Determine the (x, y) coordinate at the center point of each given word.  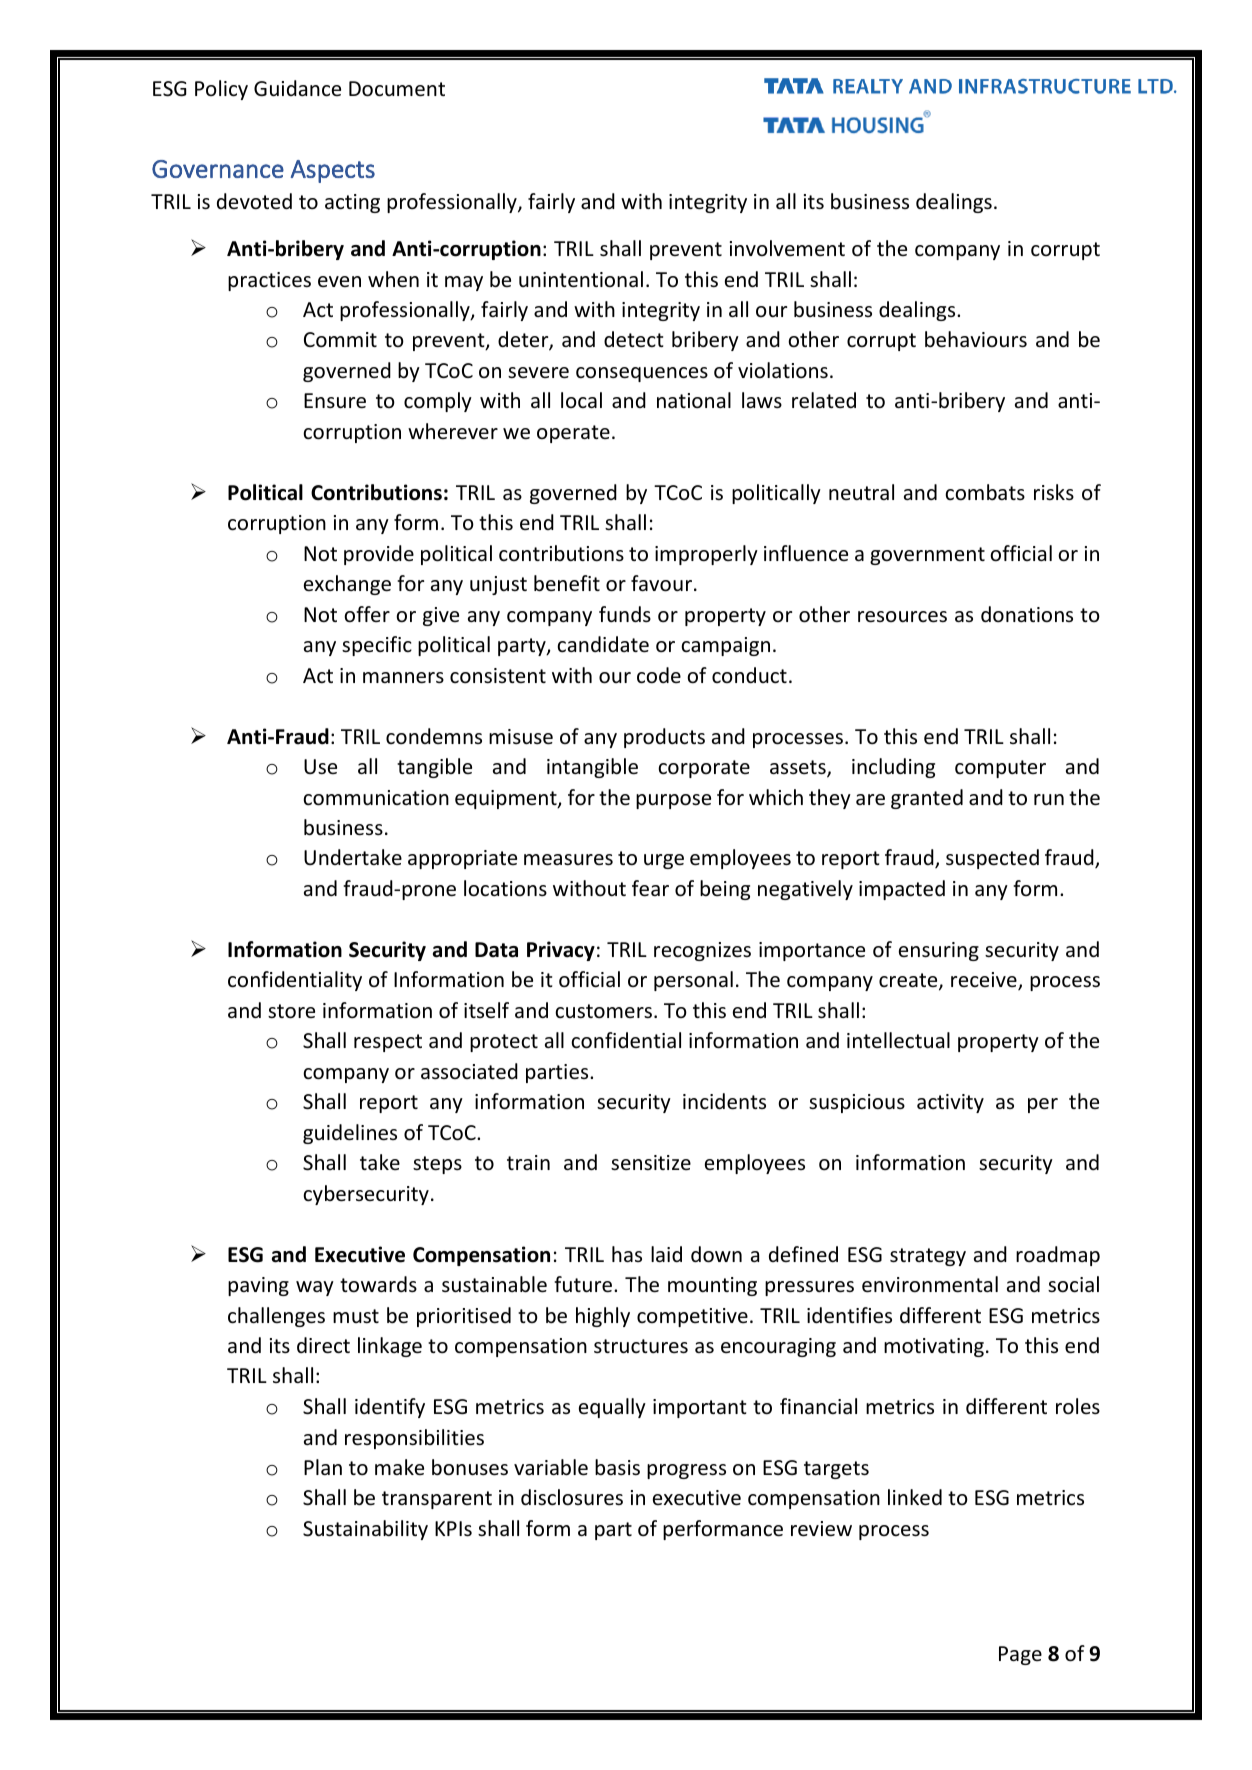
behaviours (976, 339)
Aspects (333, 171)
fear (650, 888)
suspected (992, 859)
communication (376, 798)
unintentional (581, 279)
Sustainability (365, 1530)
